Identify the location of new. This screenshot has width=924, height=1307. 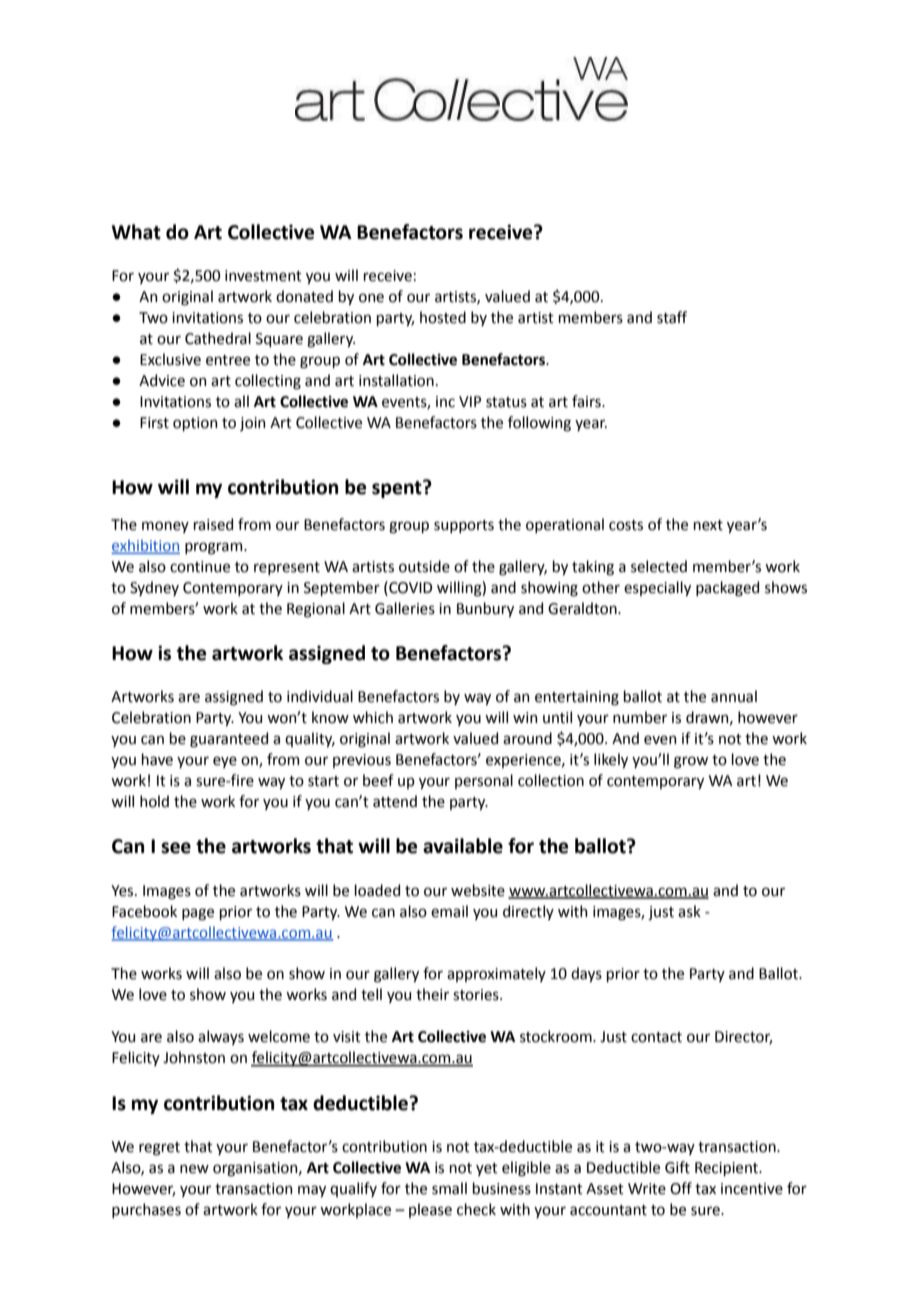
(194, 1169).
